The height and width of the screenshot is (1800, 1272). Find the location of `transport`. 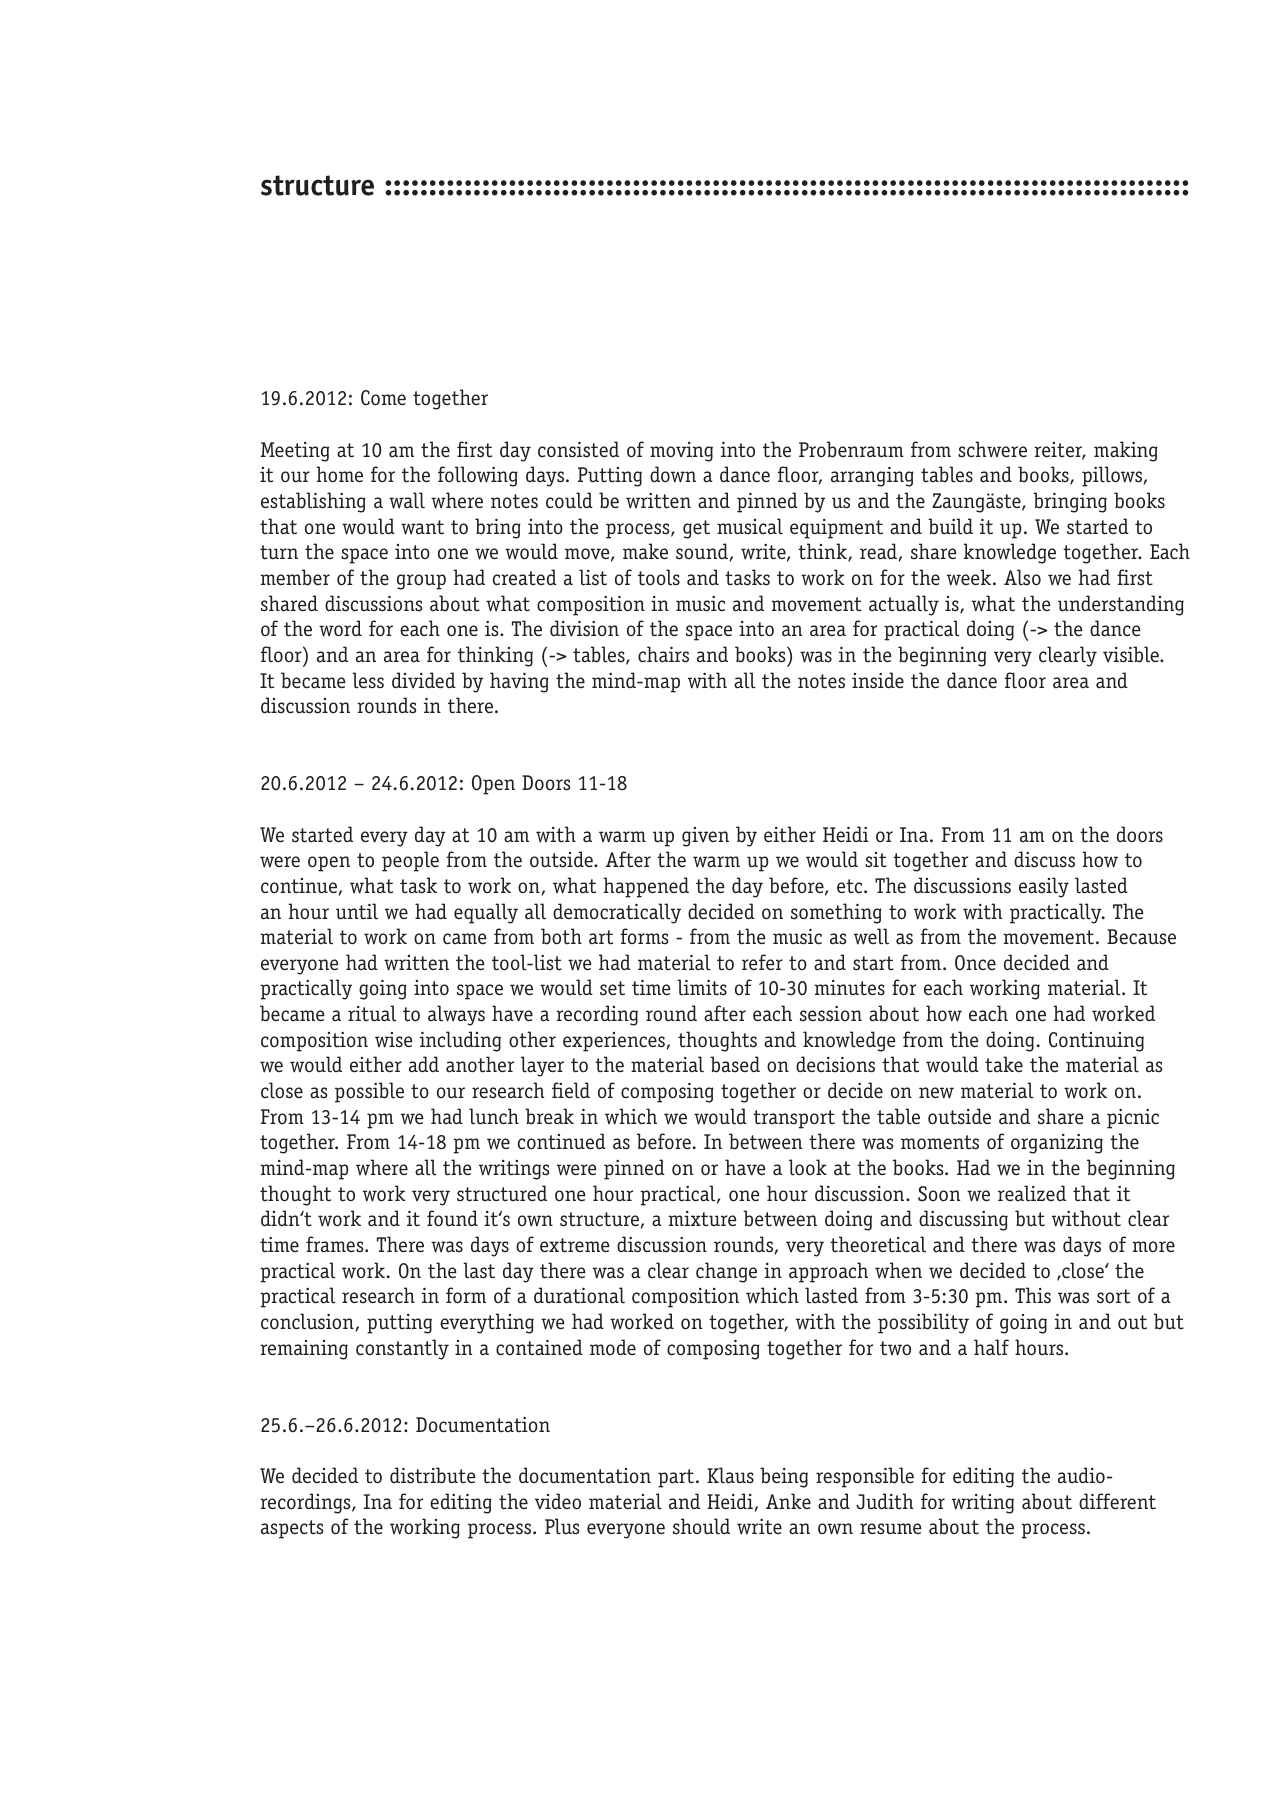

transport is located at coordinates (794, 1119).
